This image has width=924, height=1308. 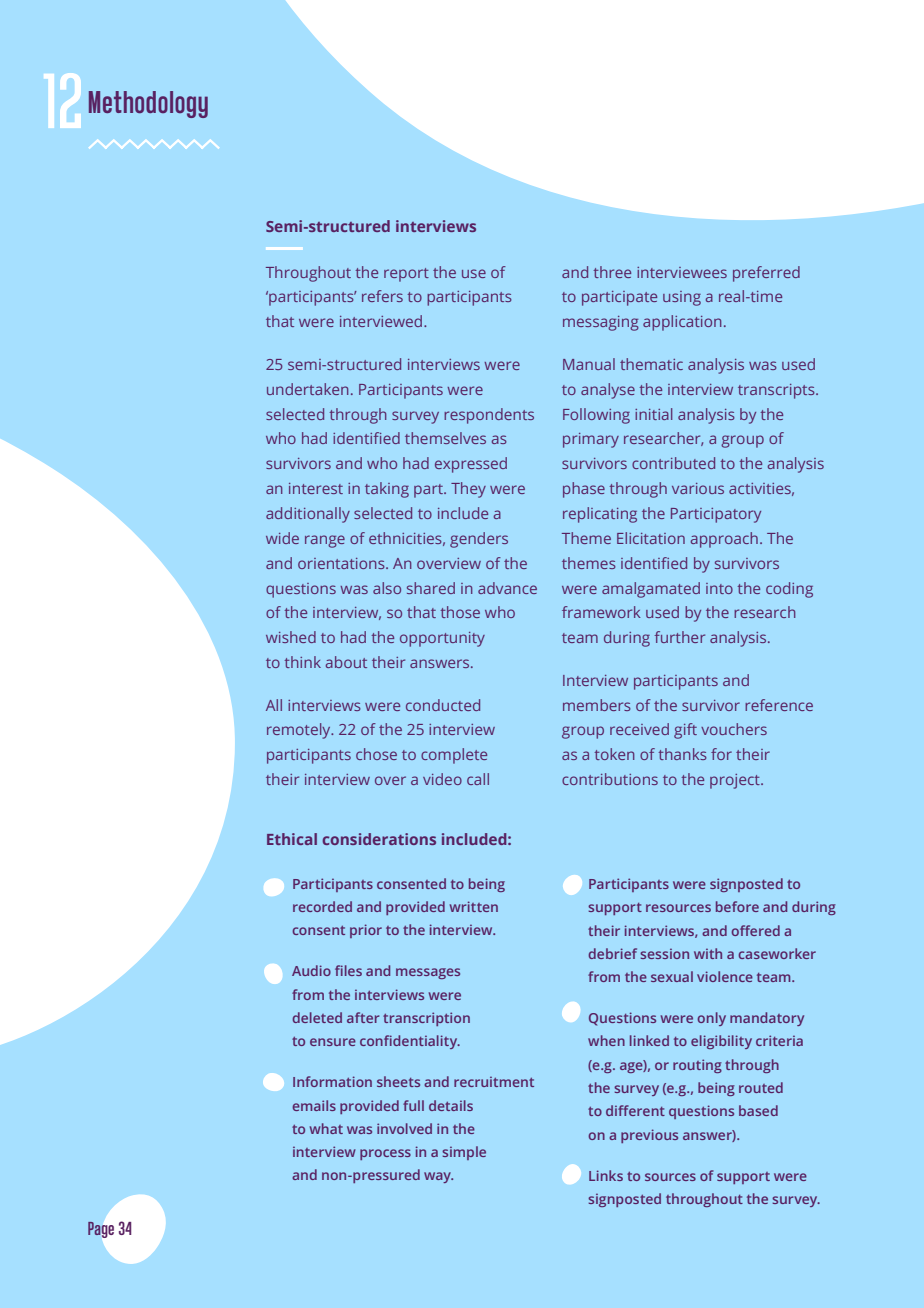 I want to click on preferred, so click(x=766, y=274).
